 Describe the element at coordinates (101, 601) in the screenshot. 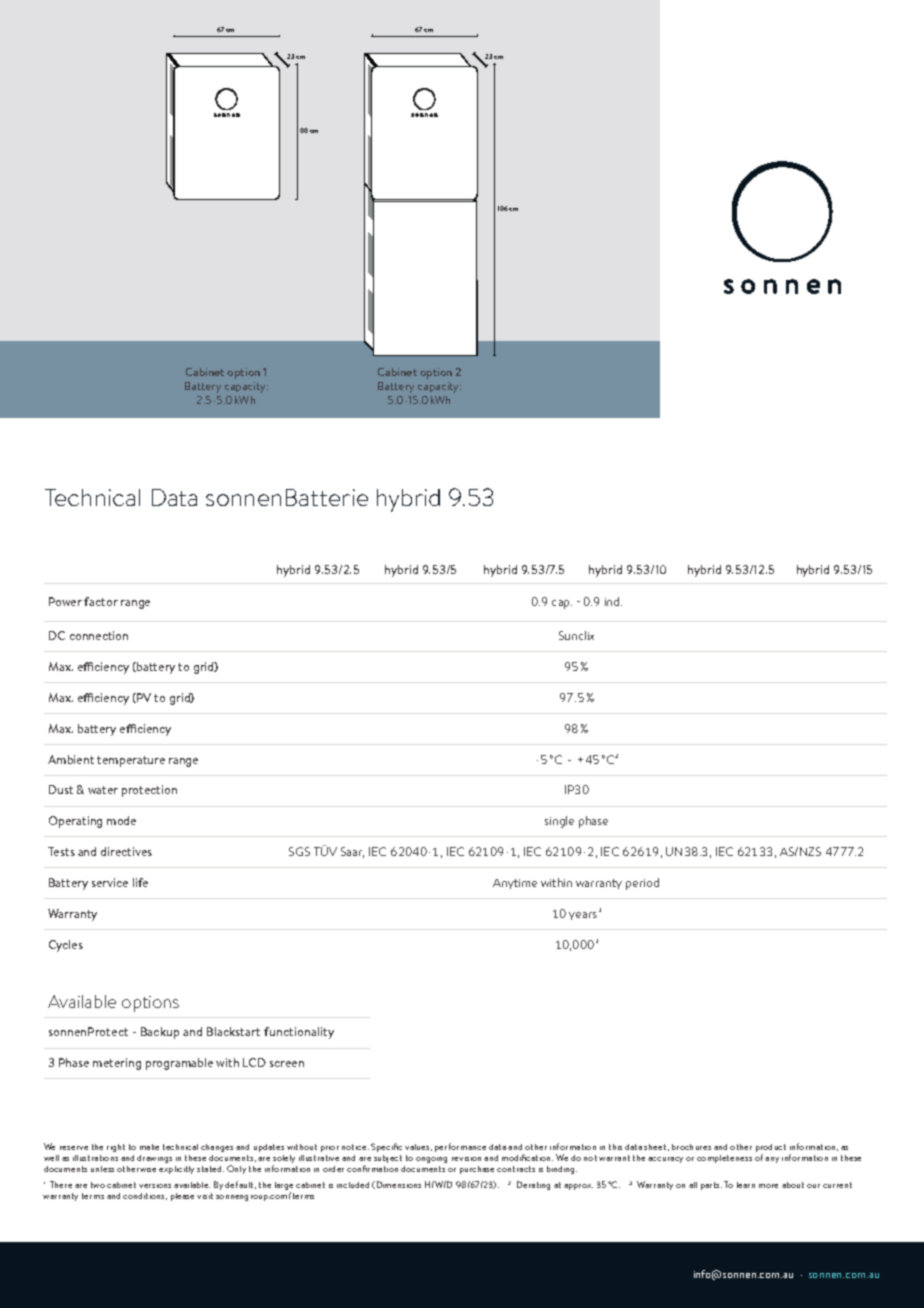

I see `factor` at that location.
